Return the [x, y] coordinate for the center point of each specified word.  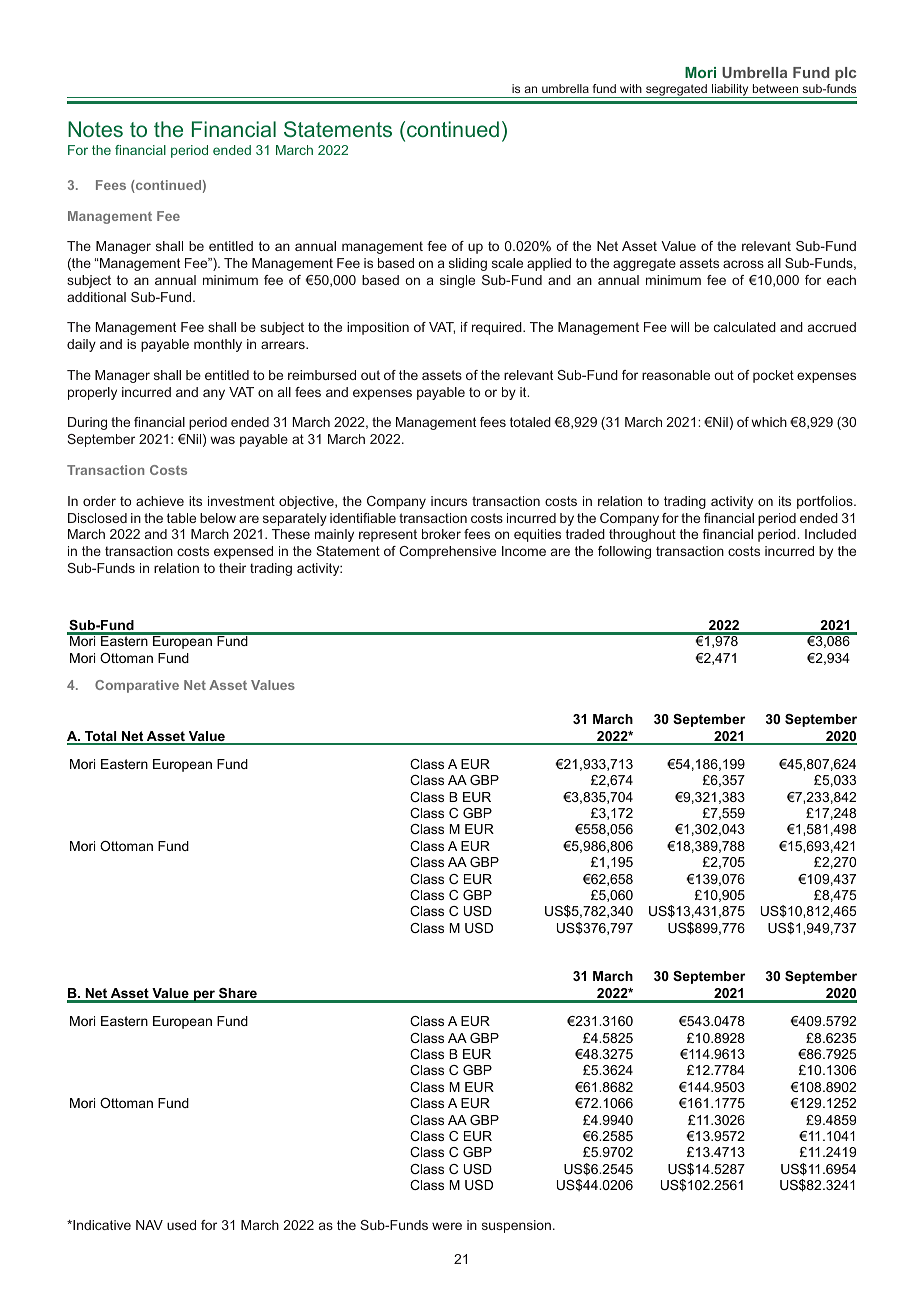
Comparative [137, 686]
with [631, 88]
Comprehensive [447, 552]
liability [730, 91]
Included [830, 534]
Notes [95, 129]
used [181, 1225]
